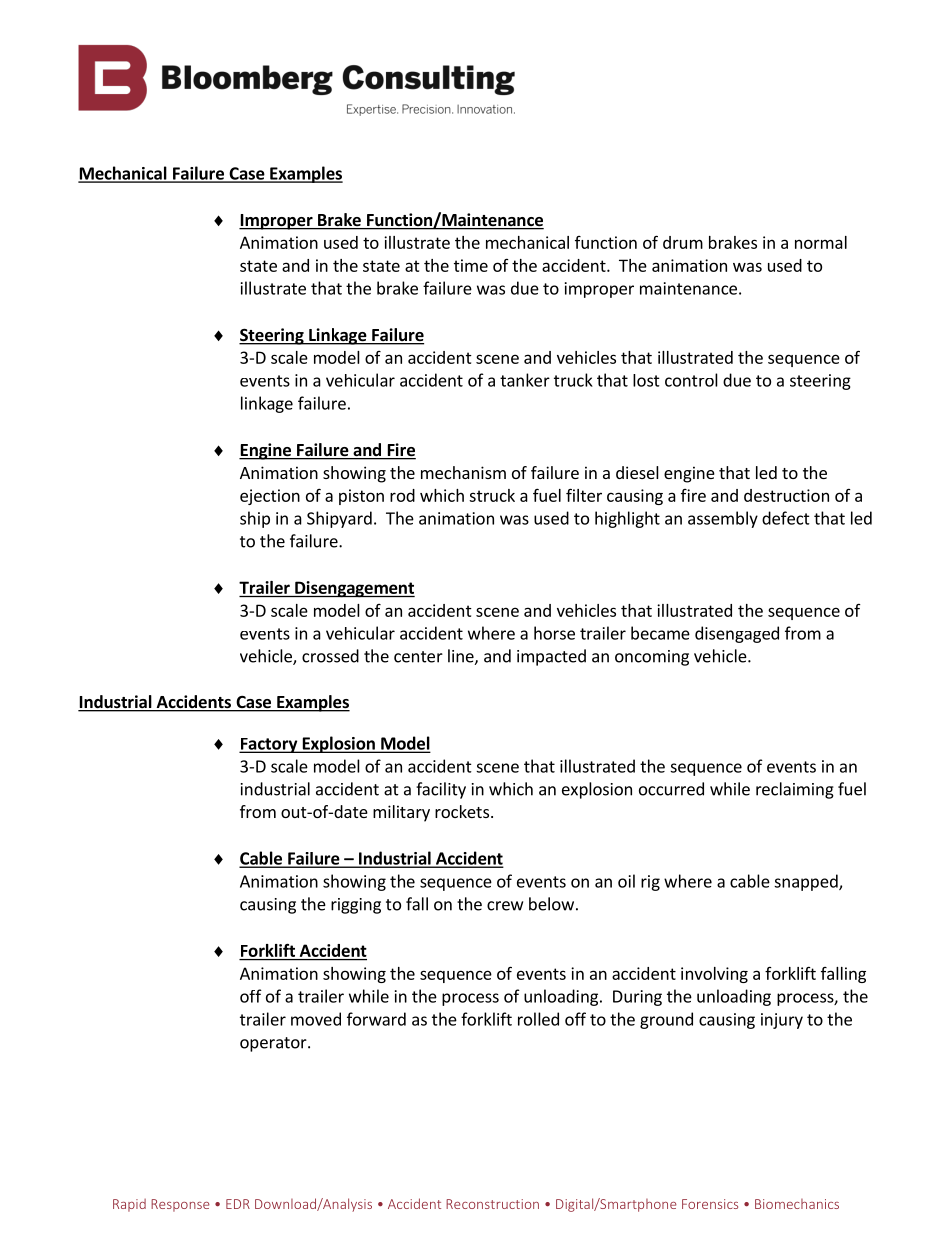 Image resolution: width=952 pixels, height=1233 pixels. Describe the element at coordinates (795, 790) in the image. I see `reclaiming` at that location.
